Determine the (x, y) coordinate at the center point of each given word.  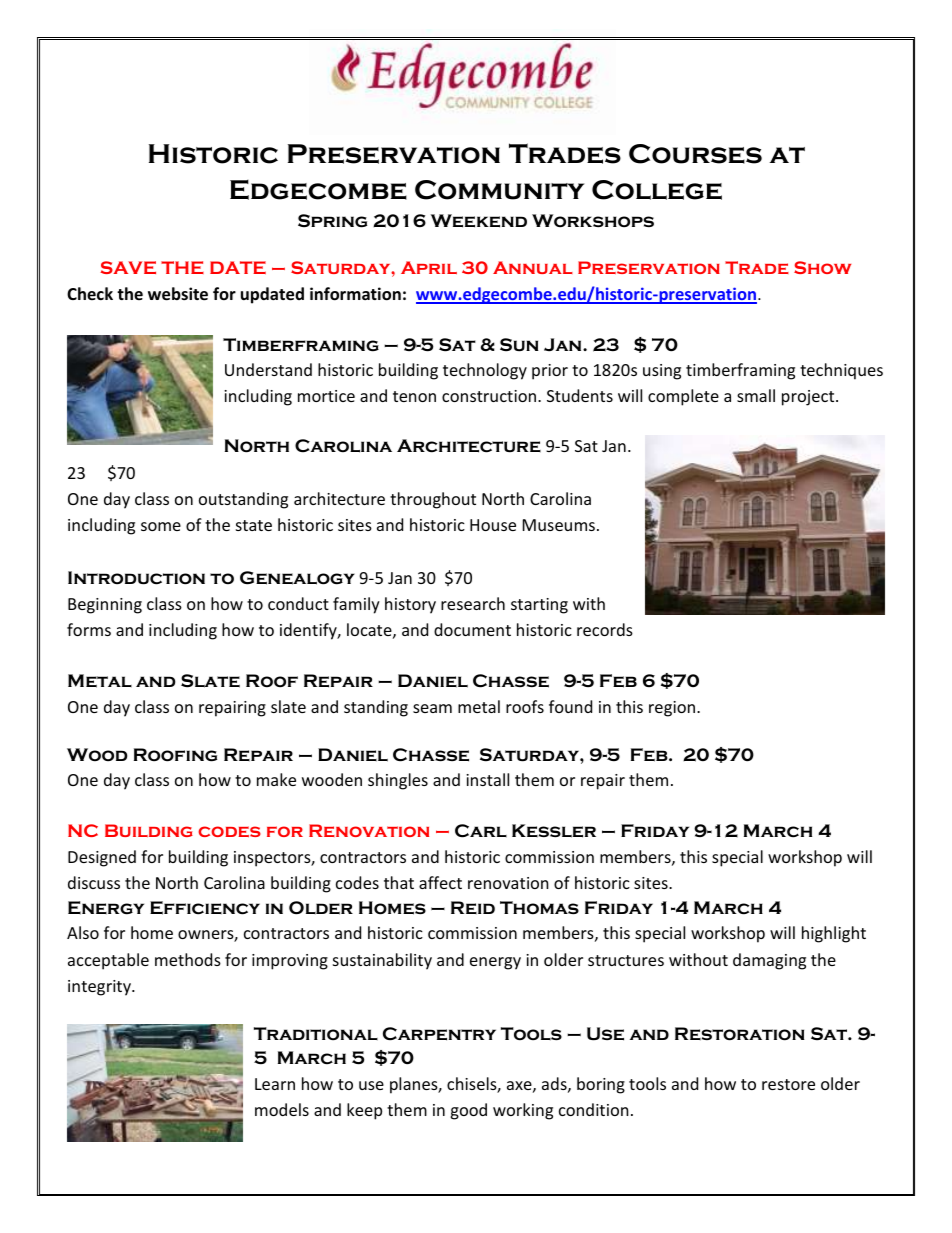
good (468, 1111)
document (472, 629)
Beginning (105, 606)
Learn (275, 1084)
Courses (695, 154)
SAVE (128, 267)
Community (499, 190)
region (673, 709)
